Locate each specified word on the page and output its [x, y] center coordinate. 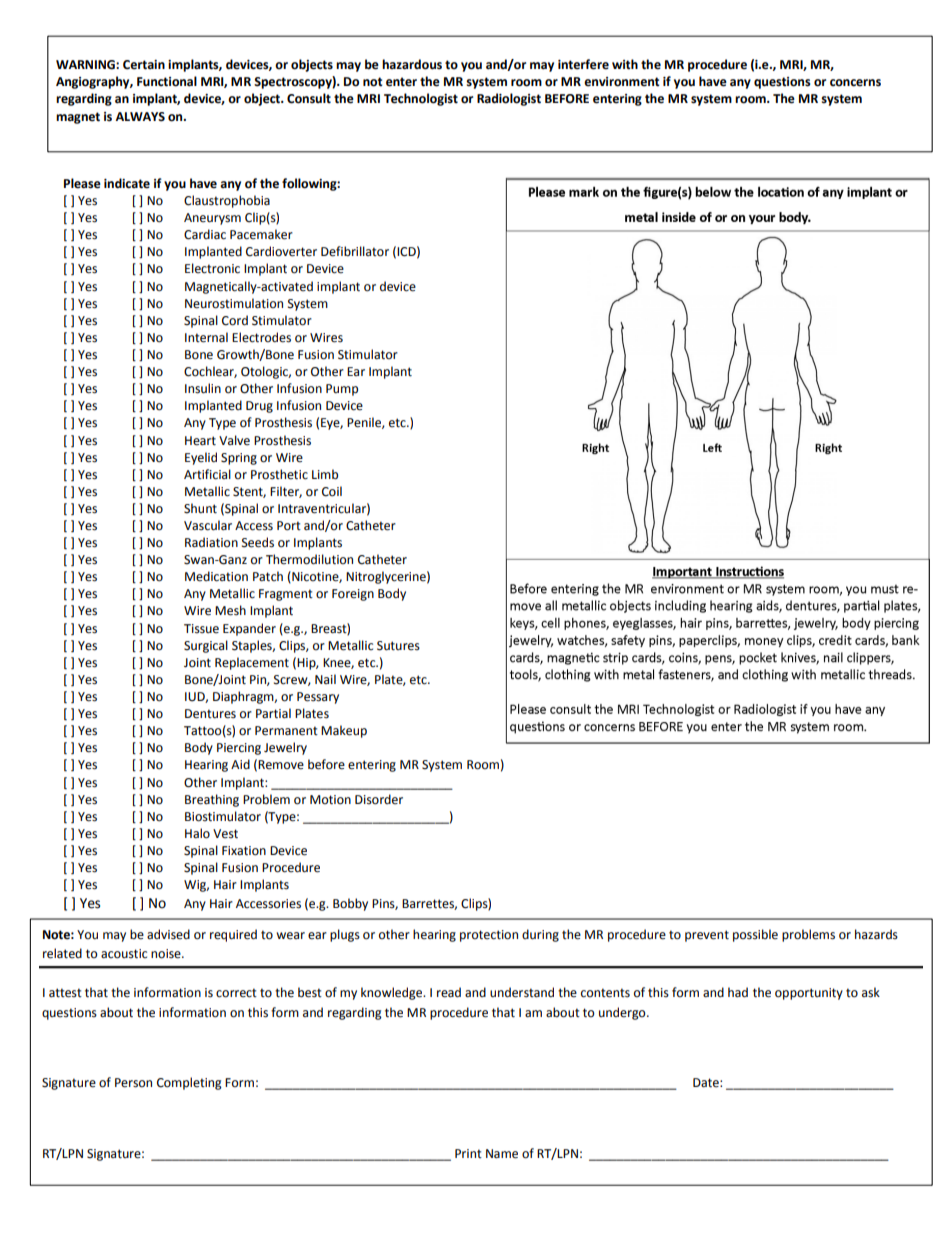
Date [707, 1083]
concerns [855, 83]
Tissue [201, 629]
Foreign [353, 595]
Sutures [398, 646]
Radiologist [509, 99]
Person [133, 1083]
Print [468, 1153]
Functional [167, 81]
